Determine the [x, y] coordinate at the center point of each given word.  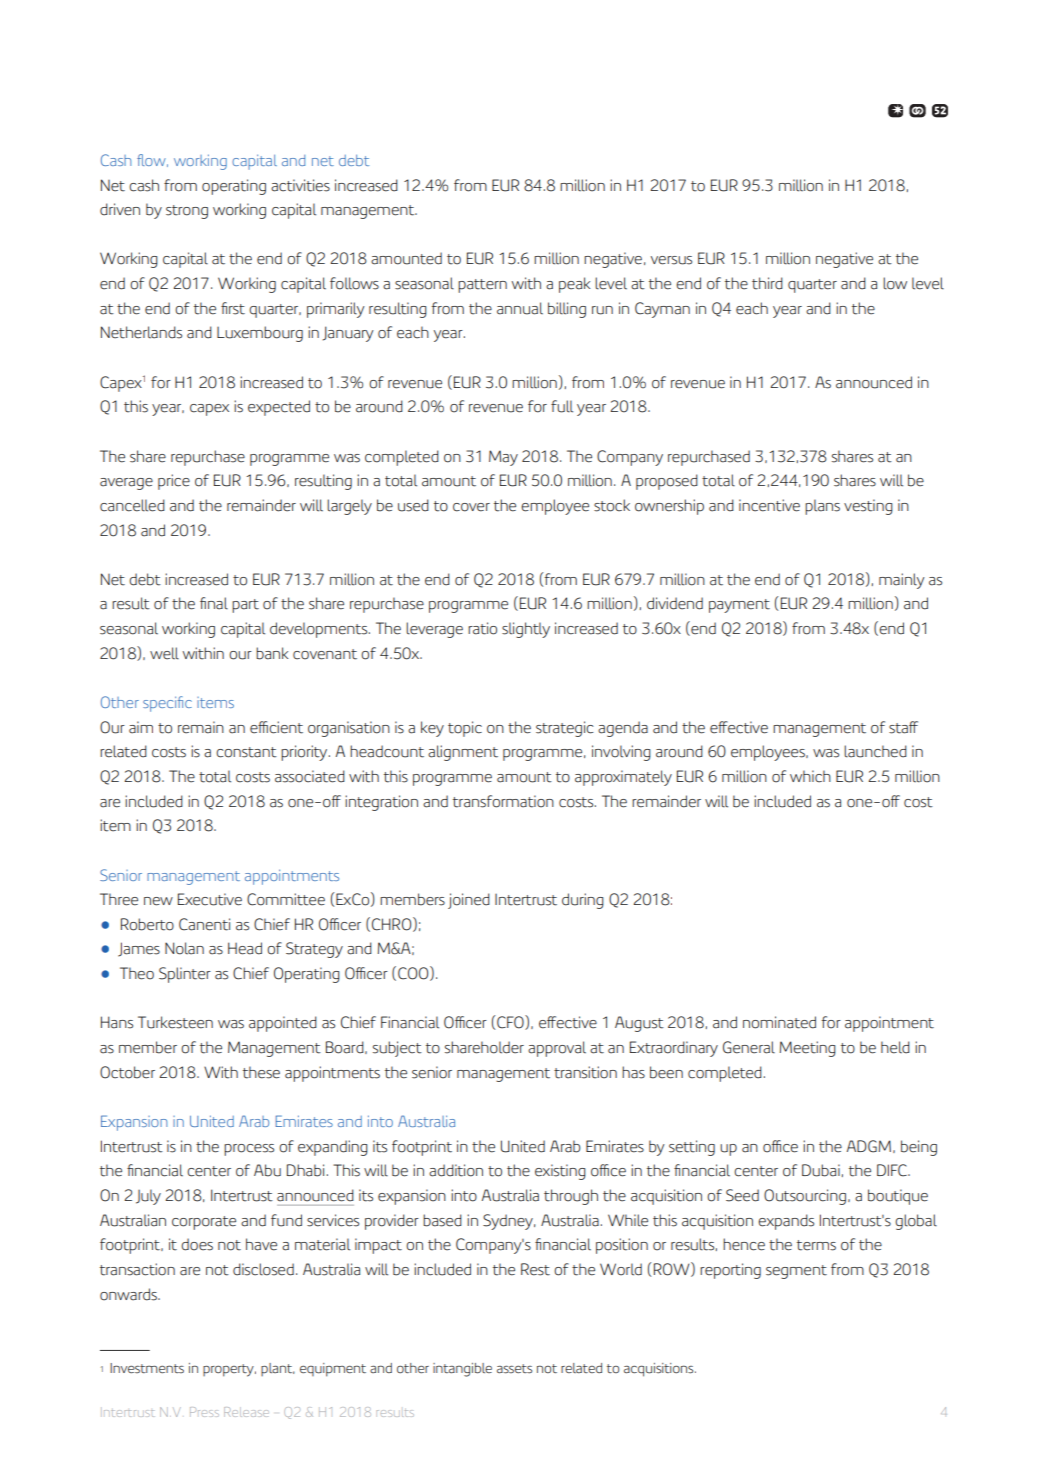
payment [739, 606]
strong [187, 212]
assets [514, 1369]
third [767, 283]
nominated [779, 1022]
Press [204, 1412]
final [214, 603]
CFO [511, 1022]
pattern [482, 286]
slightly [526, 630]
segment [796, 1272]
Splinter [185, 975]
